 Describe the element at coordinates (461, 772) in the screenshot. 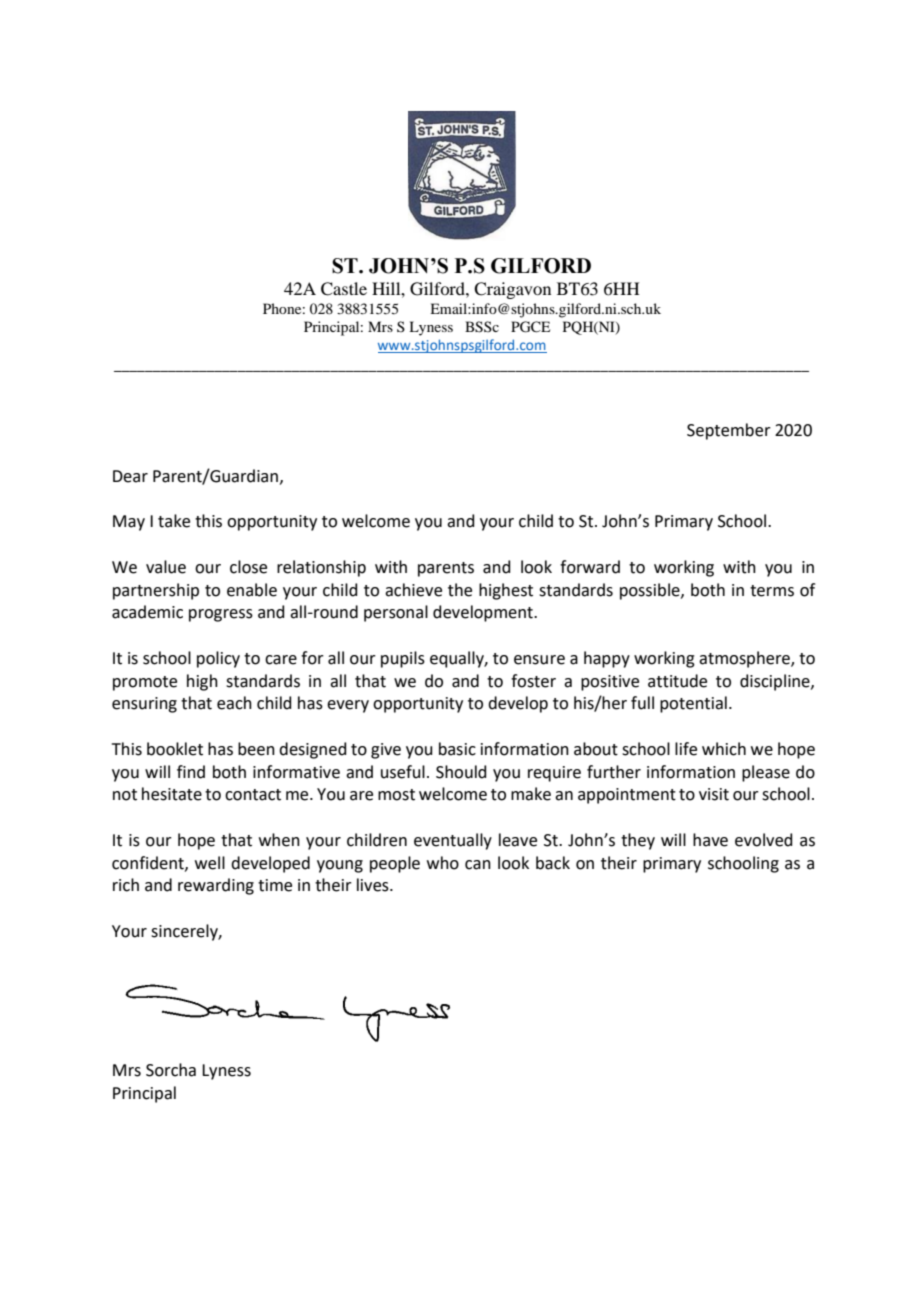

I see `Should` at that location.
